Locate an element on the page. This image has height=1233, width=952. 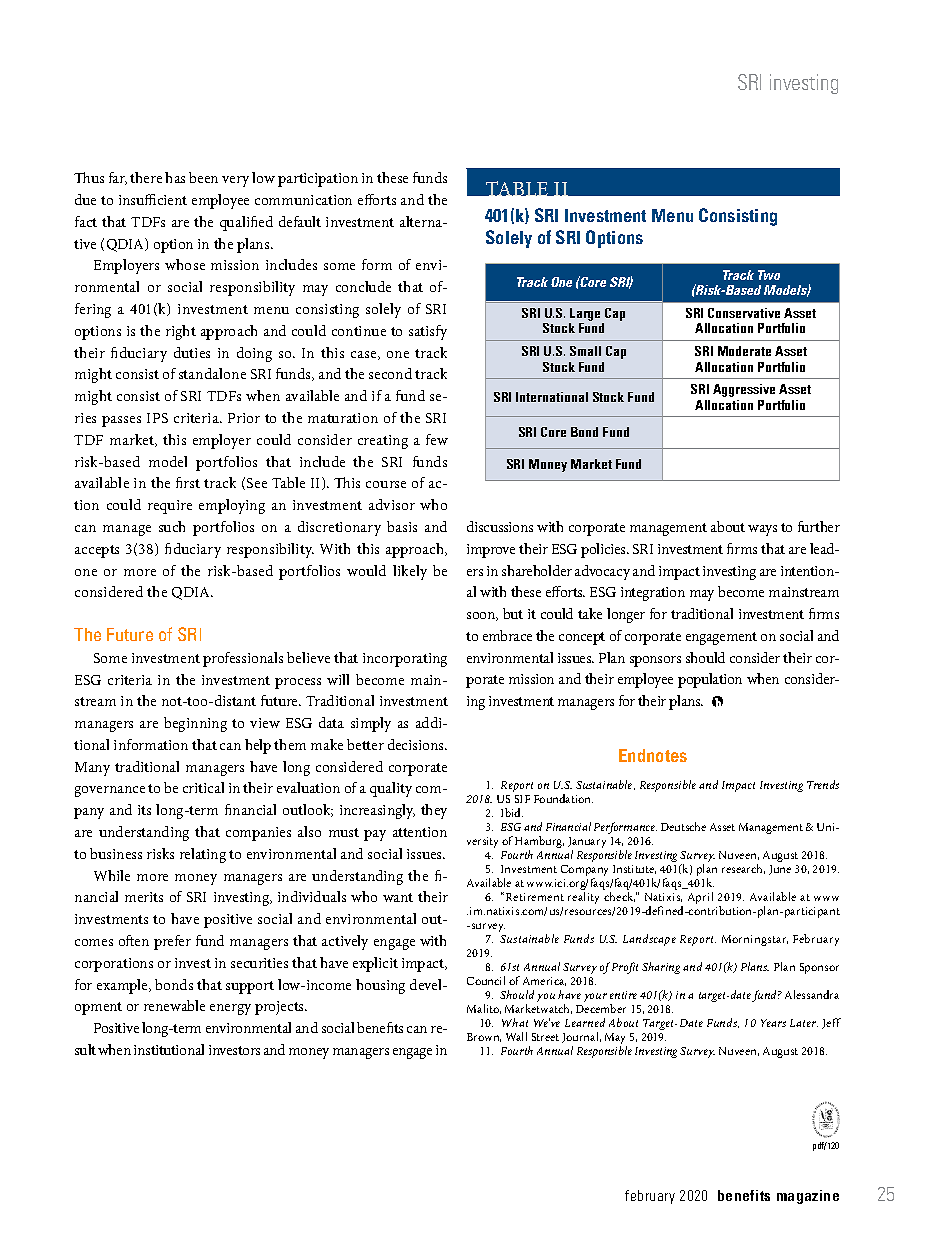
Two is located at coordinates (769, 275).
